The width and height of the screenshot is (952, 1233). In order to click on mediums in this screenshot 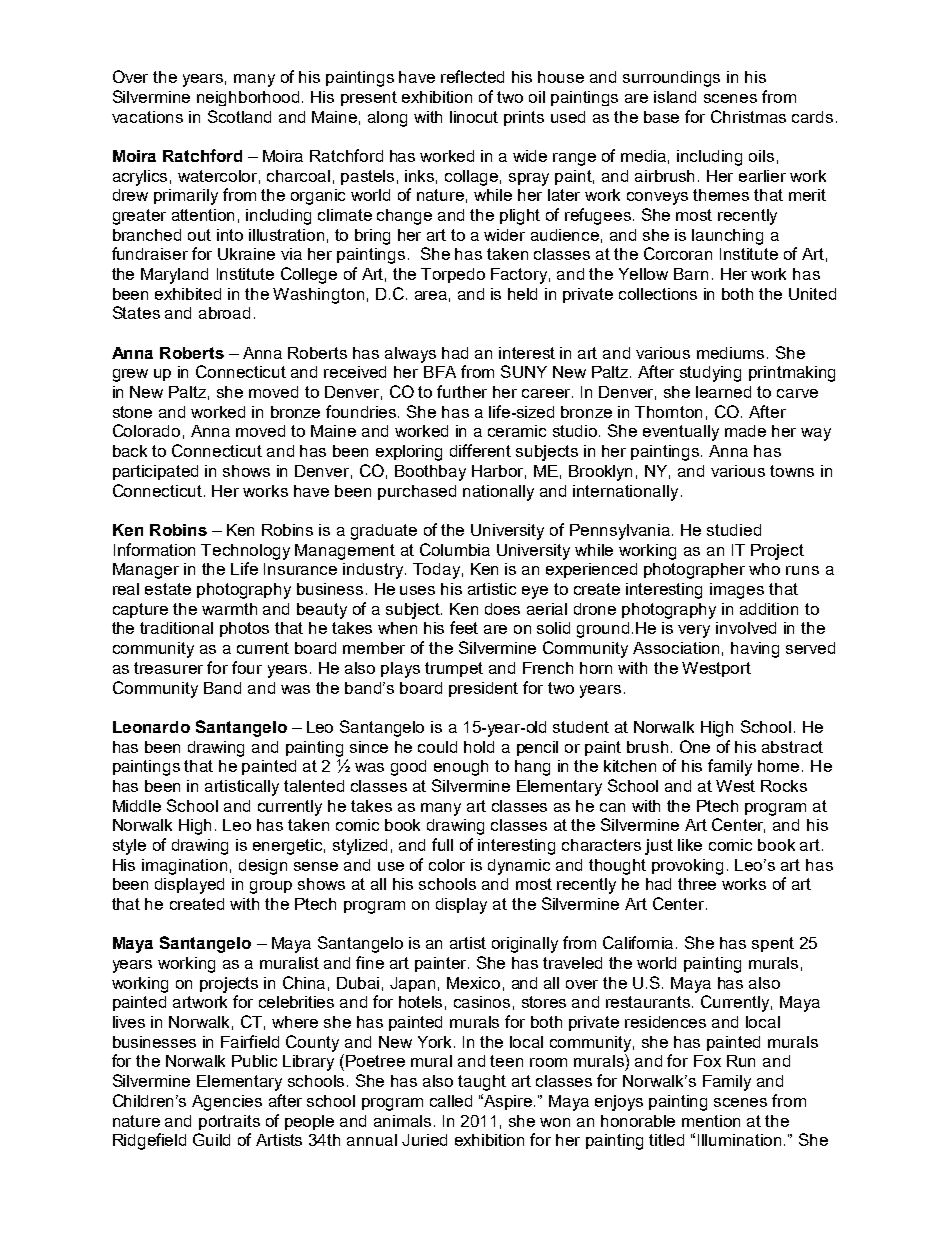, I will do `click(730, 353)`.
